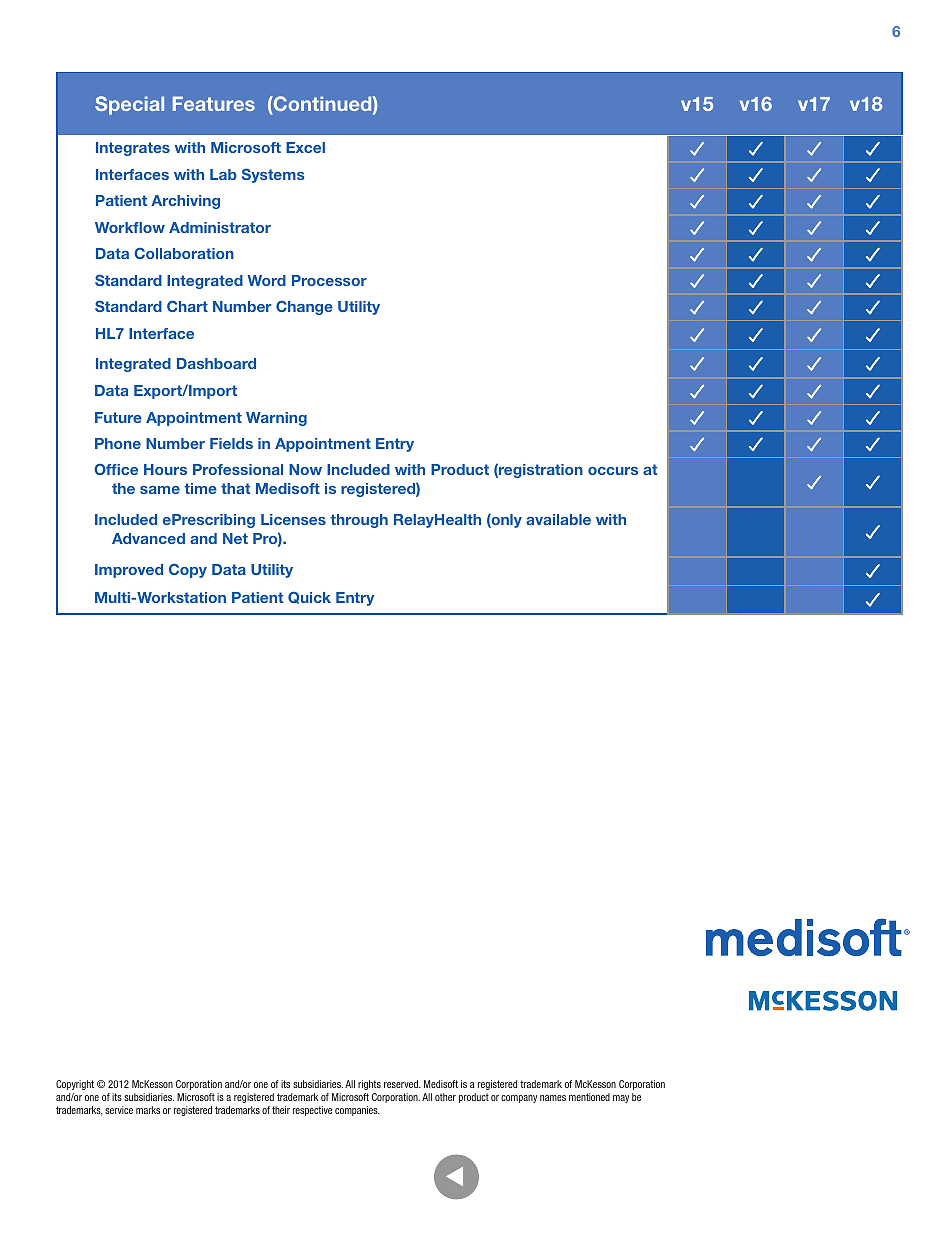  I want to click on Processor, so click(329, 280).
